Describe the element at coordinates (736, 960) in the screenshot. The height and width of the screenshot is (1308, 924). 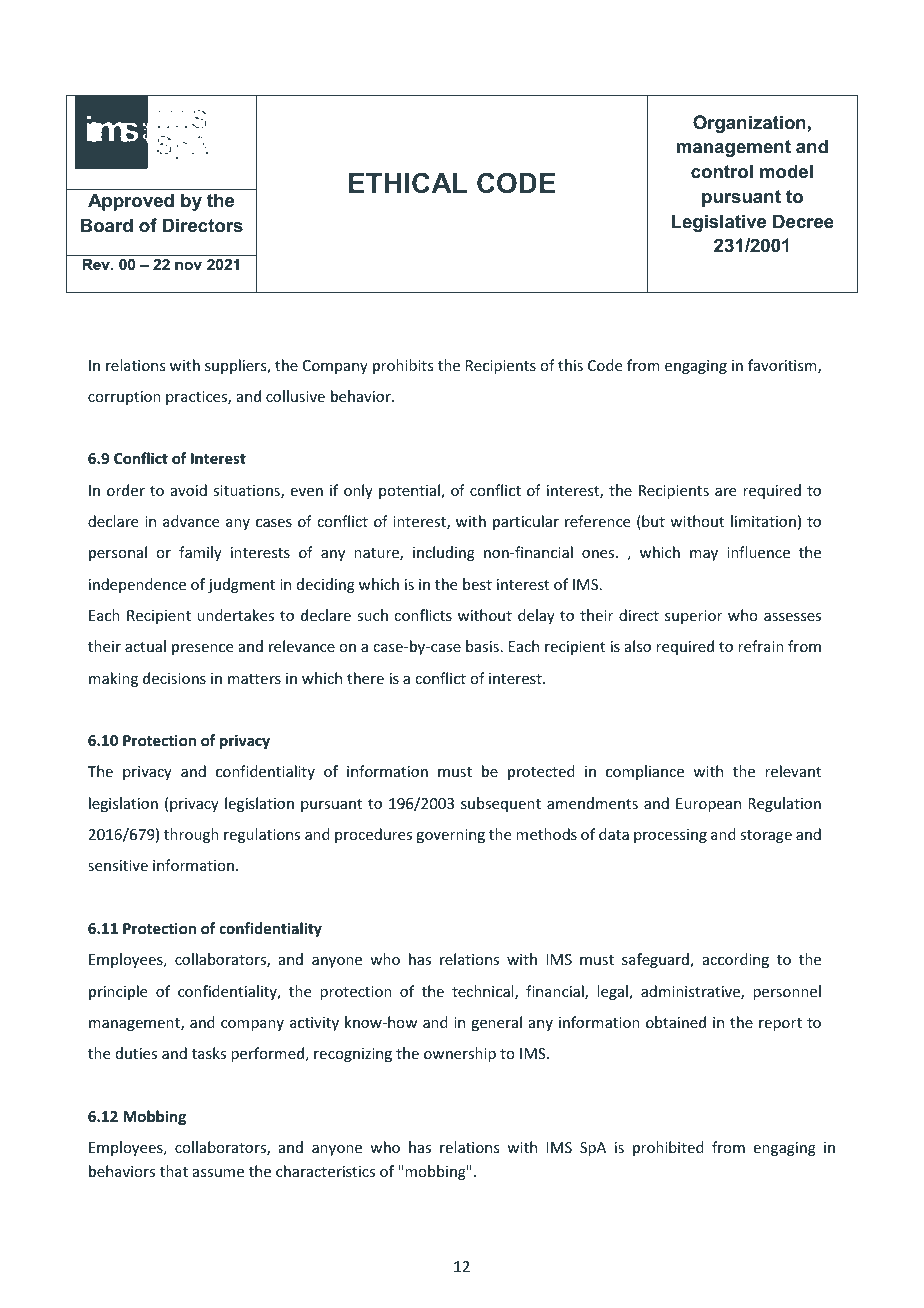
I see `according` at that location.
